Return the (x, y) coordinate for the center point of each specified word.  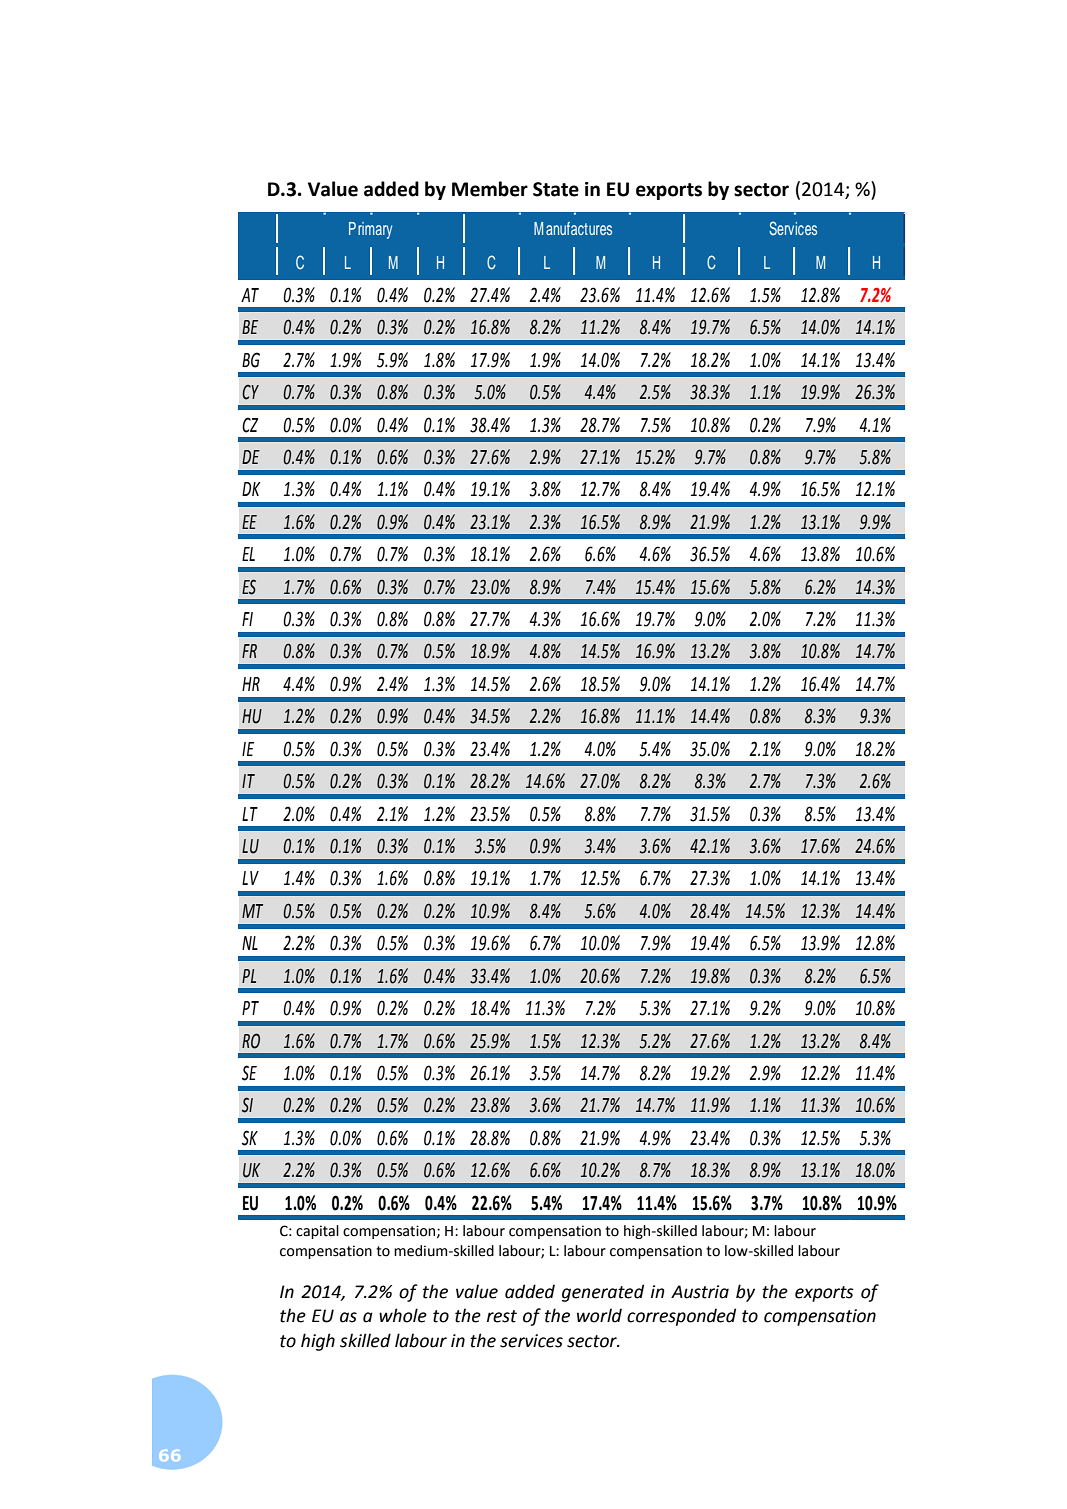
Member (490, 189)
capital (317, 1232)
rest (502, 1316)
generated (603, 1293)
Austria (700, 1292)
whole (403, 1315)
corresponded (681, 1317)
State (556, 189)
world (599, 1315)
